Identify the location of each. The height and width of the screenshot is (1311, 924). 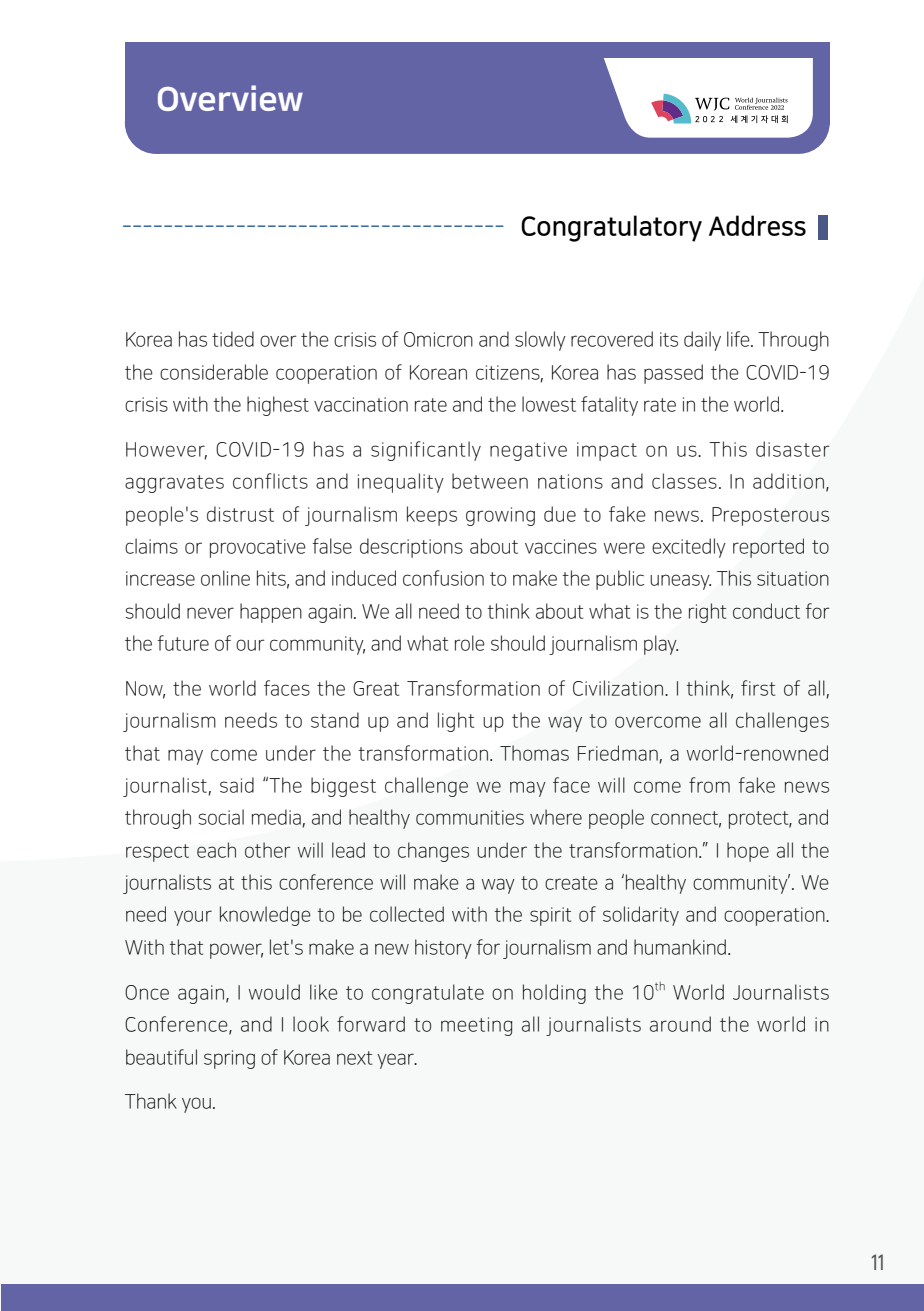
(216, 850).
